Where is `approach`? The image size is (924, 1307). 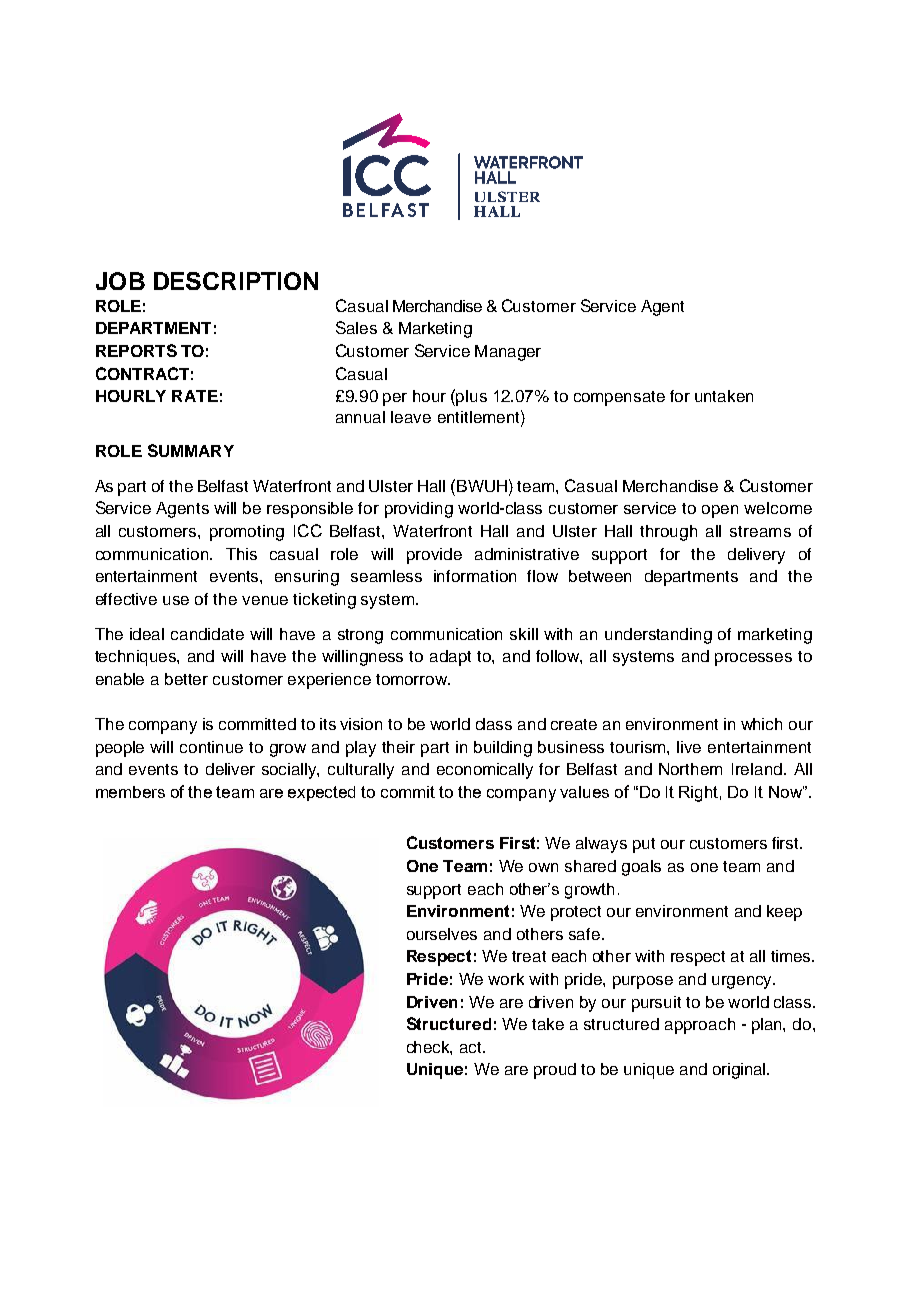
approach is located at coordinates (700, 1026).
